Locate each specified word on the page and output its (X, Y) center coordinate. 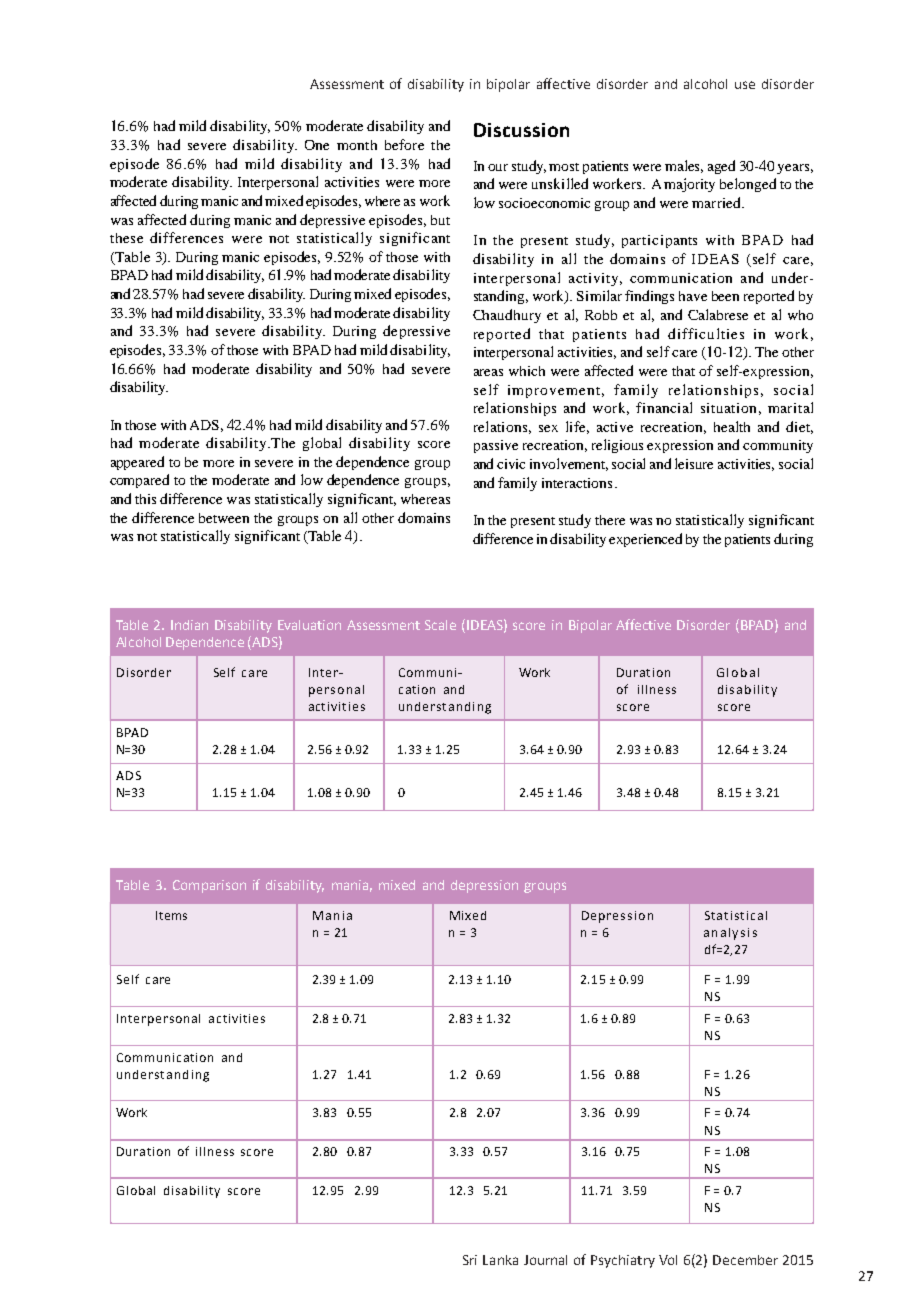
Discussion (521, 130)
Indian (189, 625)
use (745, 85)
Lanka (500, 1260)
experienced (645, 540)
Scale (440, 625)
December (745, 1260)
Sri (470, 1260)
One (317, 145)
